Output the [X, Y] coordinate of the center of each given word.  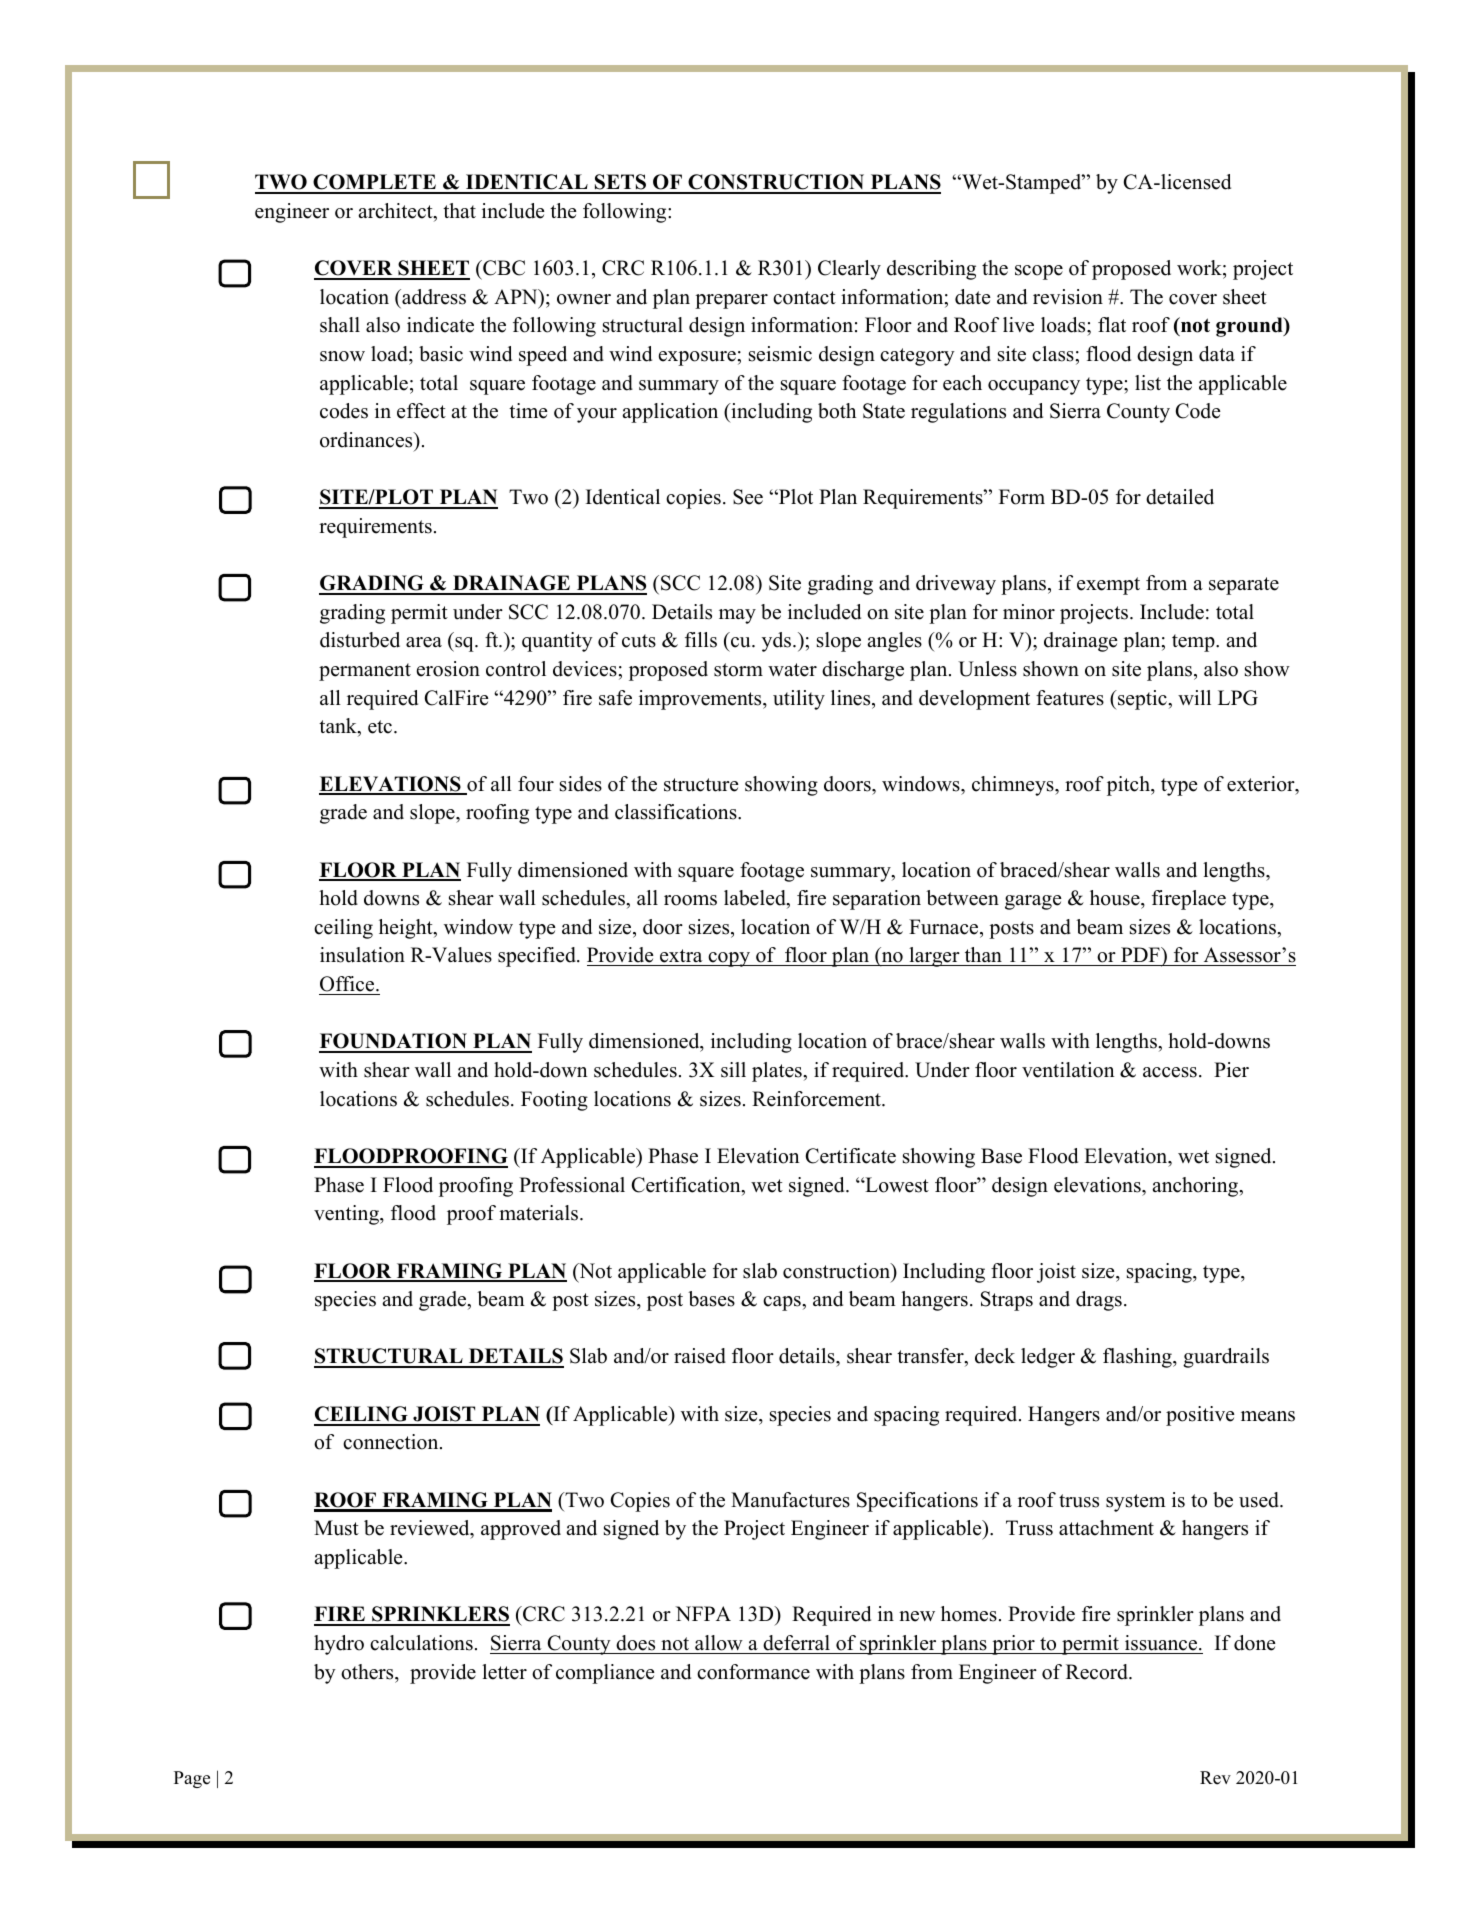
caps [783, 1303]
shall [340, 325]
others [368, 1672]
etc [381, 727]
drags [1099, 1301]
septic [1142, 700]
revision [1068, 297]
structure [701, 785]
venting [347, 1215]
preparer [731, 301]
